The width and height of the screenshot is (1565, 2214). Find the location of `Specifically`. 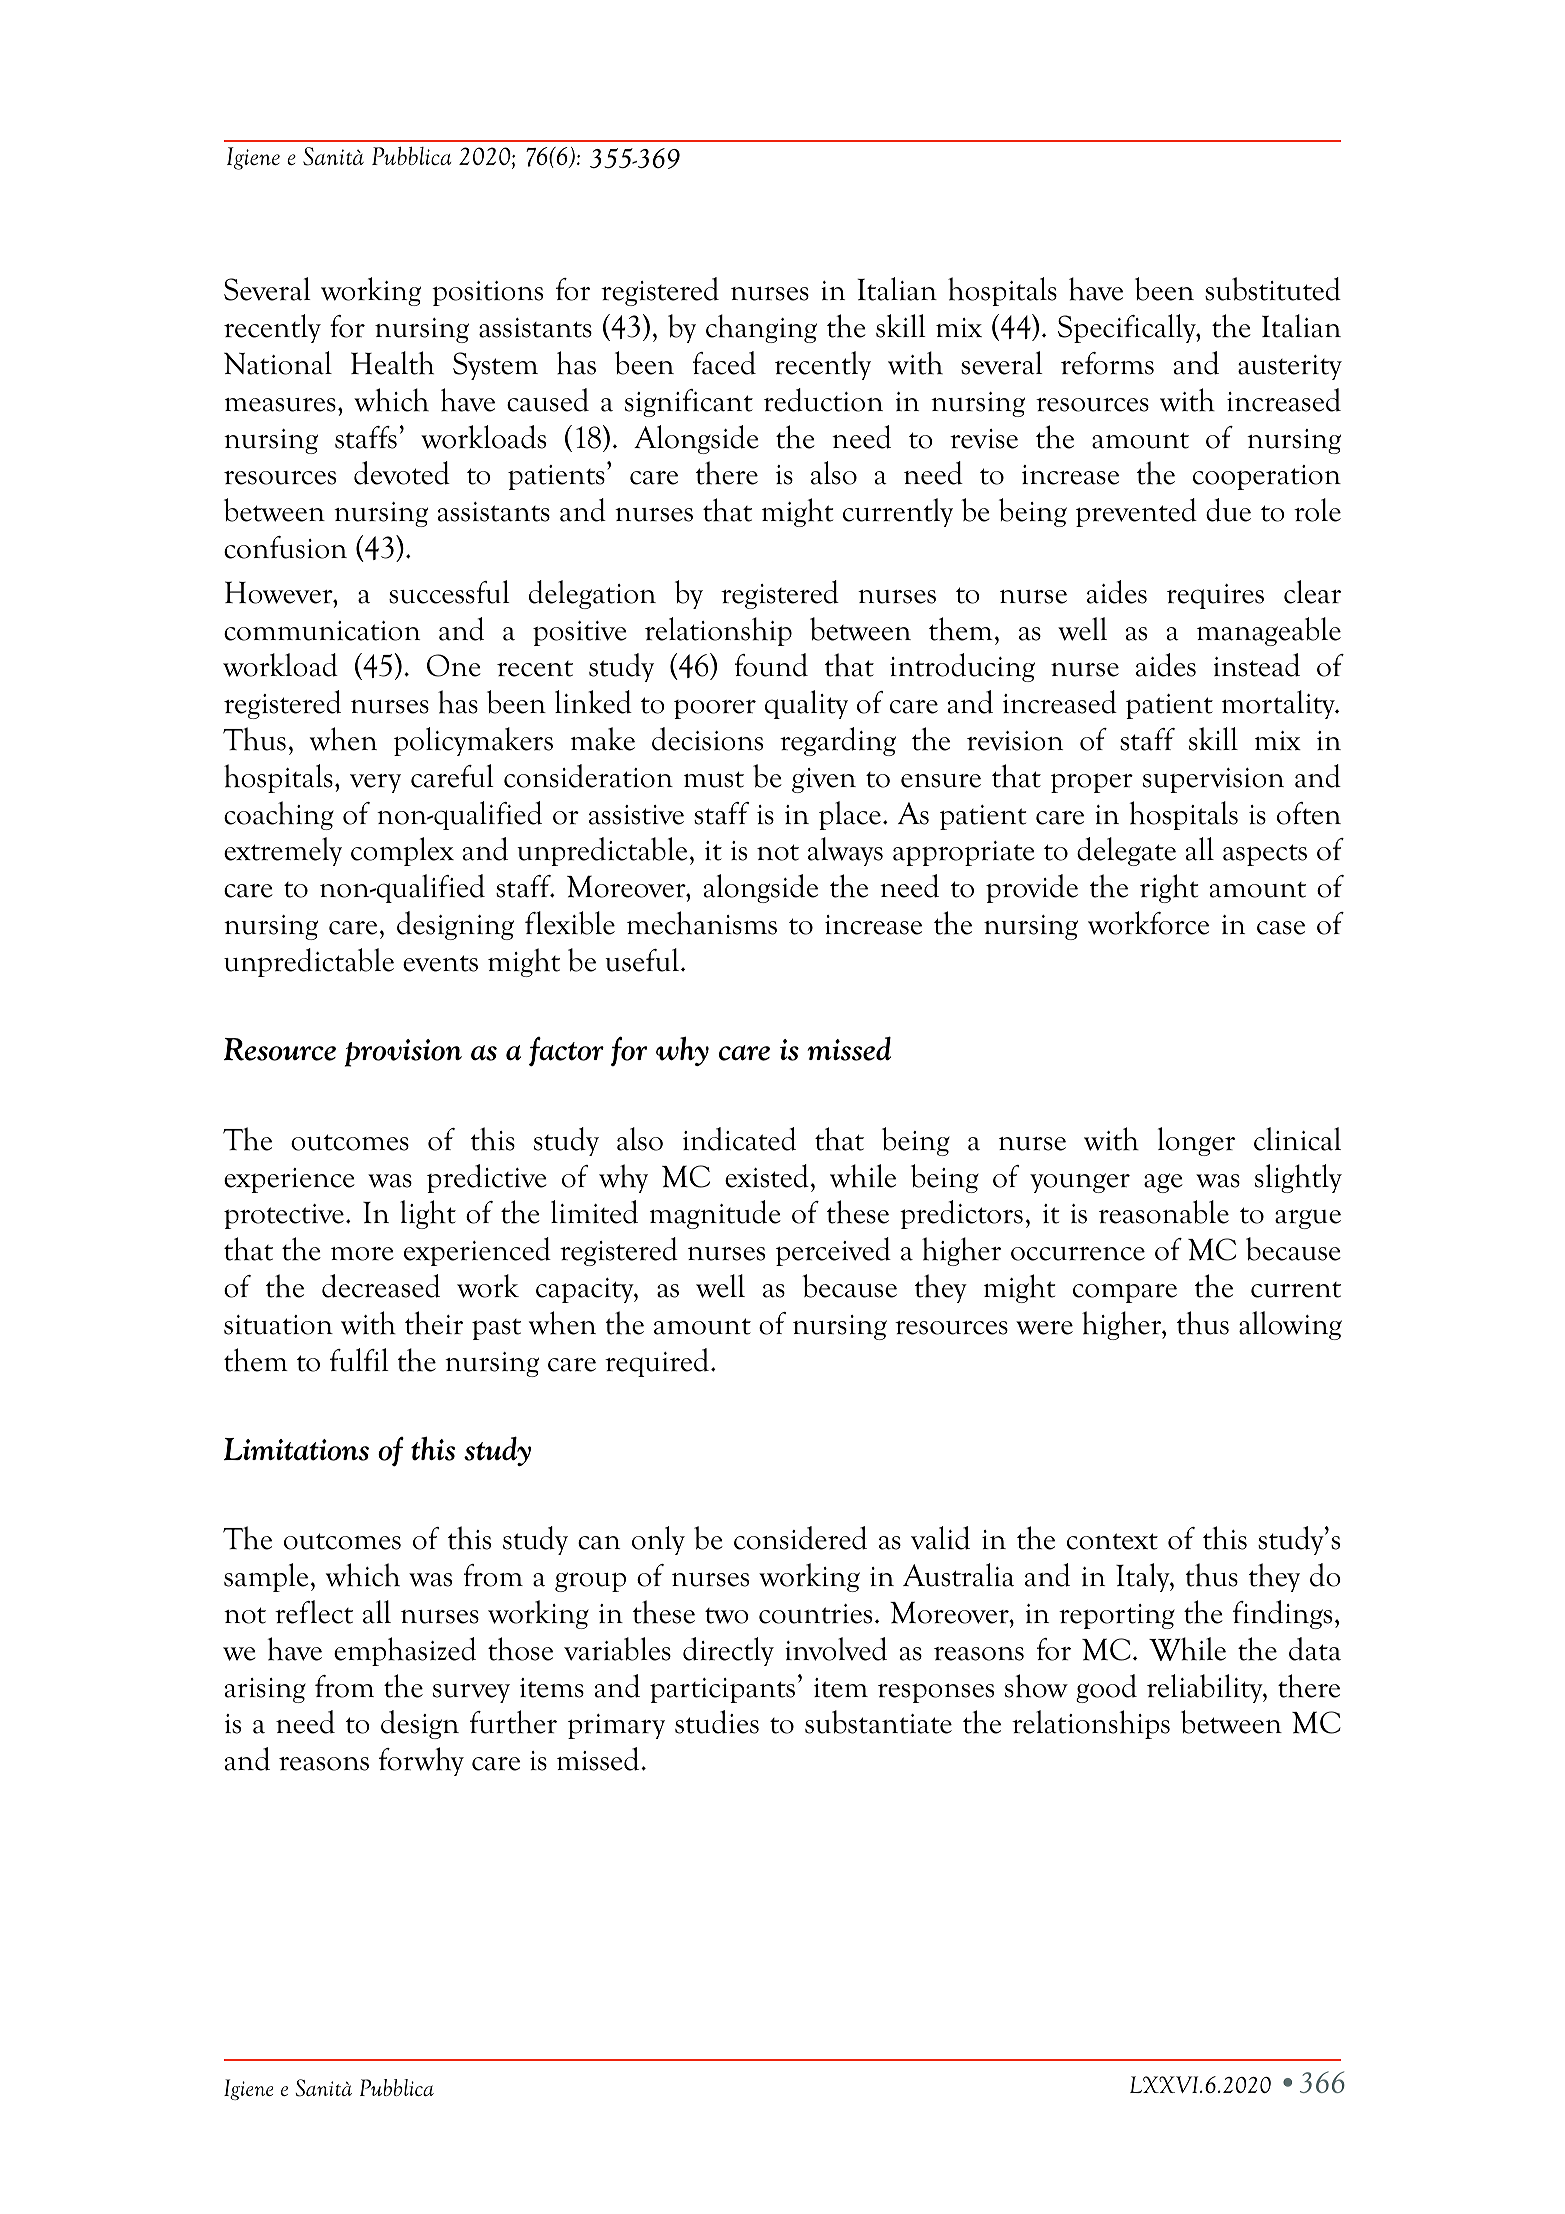

Specifically is located at coordinates (1128, 328).
